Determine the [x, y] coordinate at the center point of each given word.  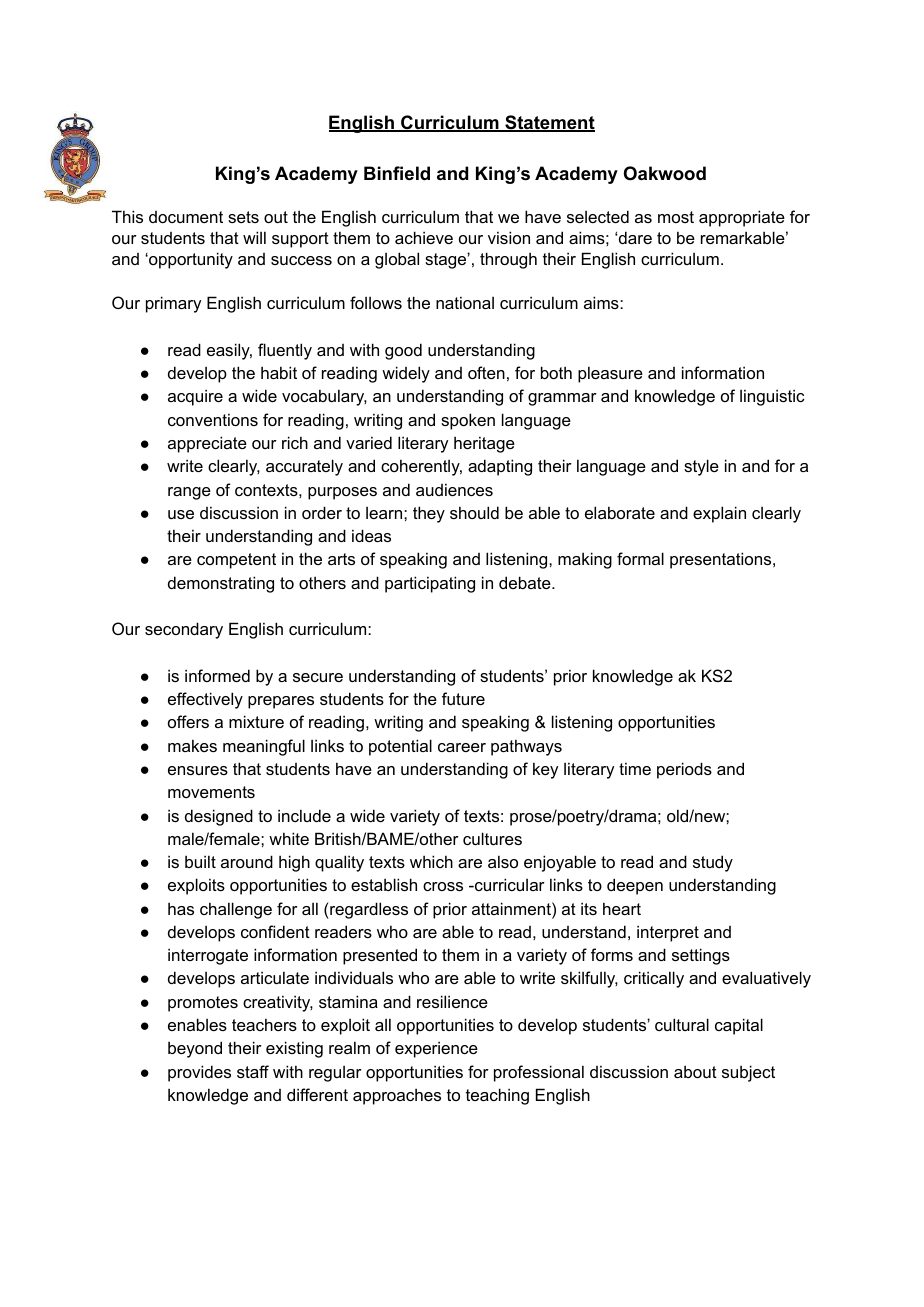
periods [684, 770]
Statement [549, 123]
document [186, 217]
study [713, 863]
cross [443, 886]
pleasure [610, 374]
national [465, 302]
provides [199, 1073]
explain [719, 514]
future [463, 698]
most [676, 217]
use [181, 514]
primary [173, 304]
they [429, 514]
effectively [205, 700]
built [200, 861]
